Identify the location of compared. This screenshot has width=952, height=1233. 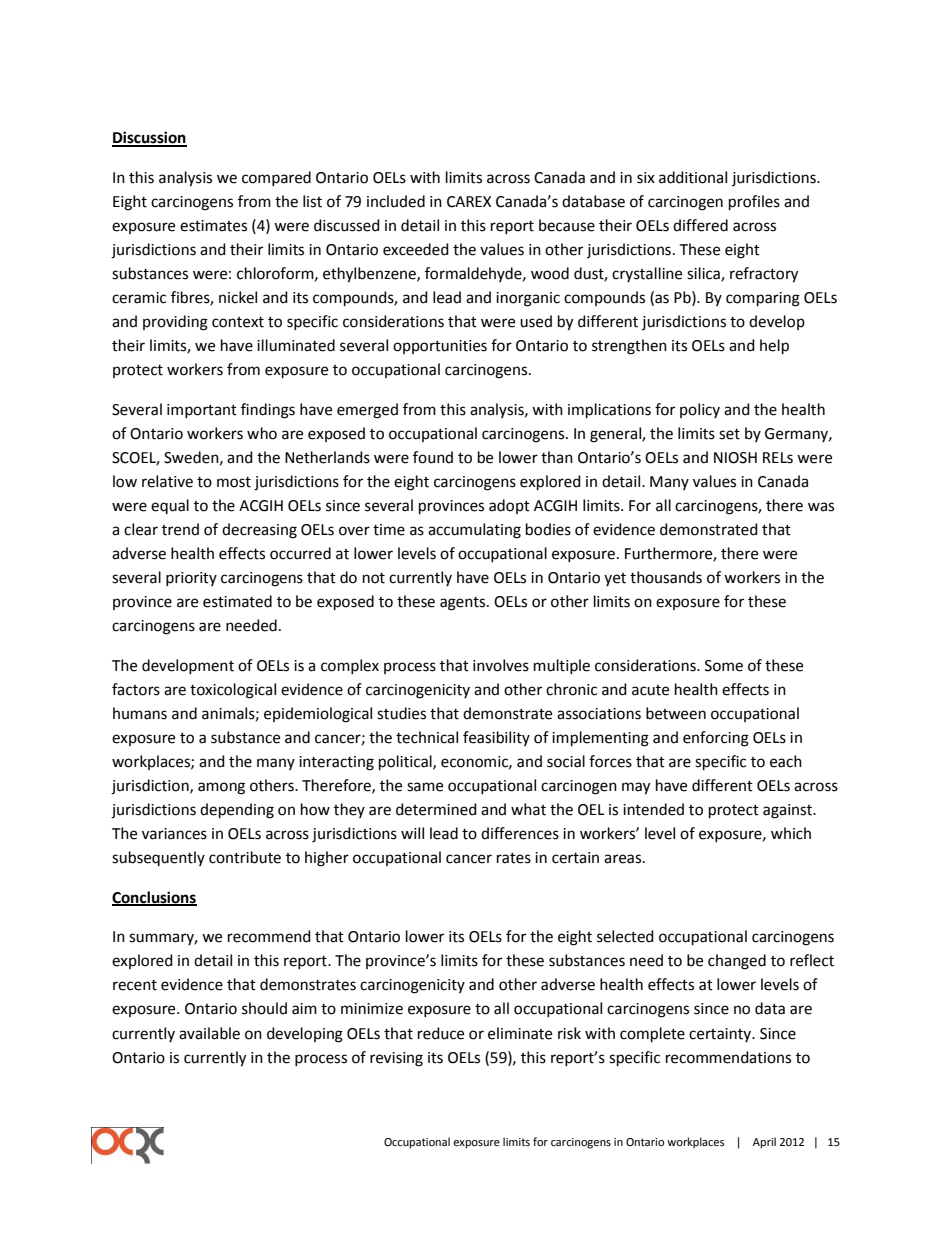
(276, 178).
